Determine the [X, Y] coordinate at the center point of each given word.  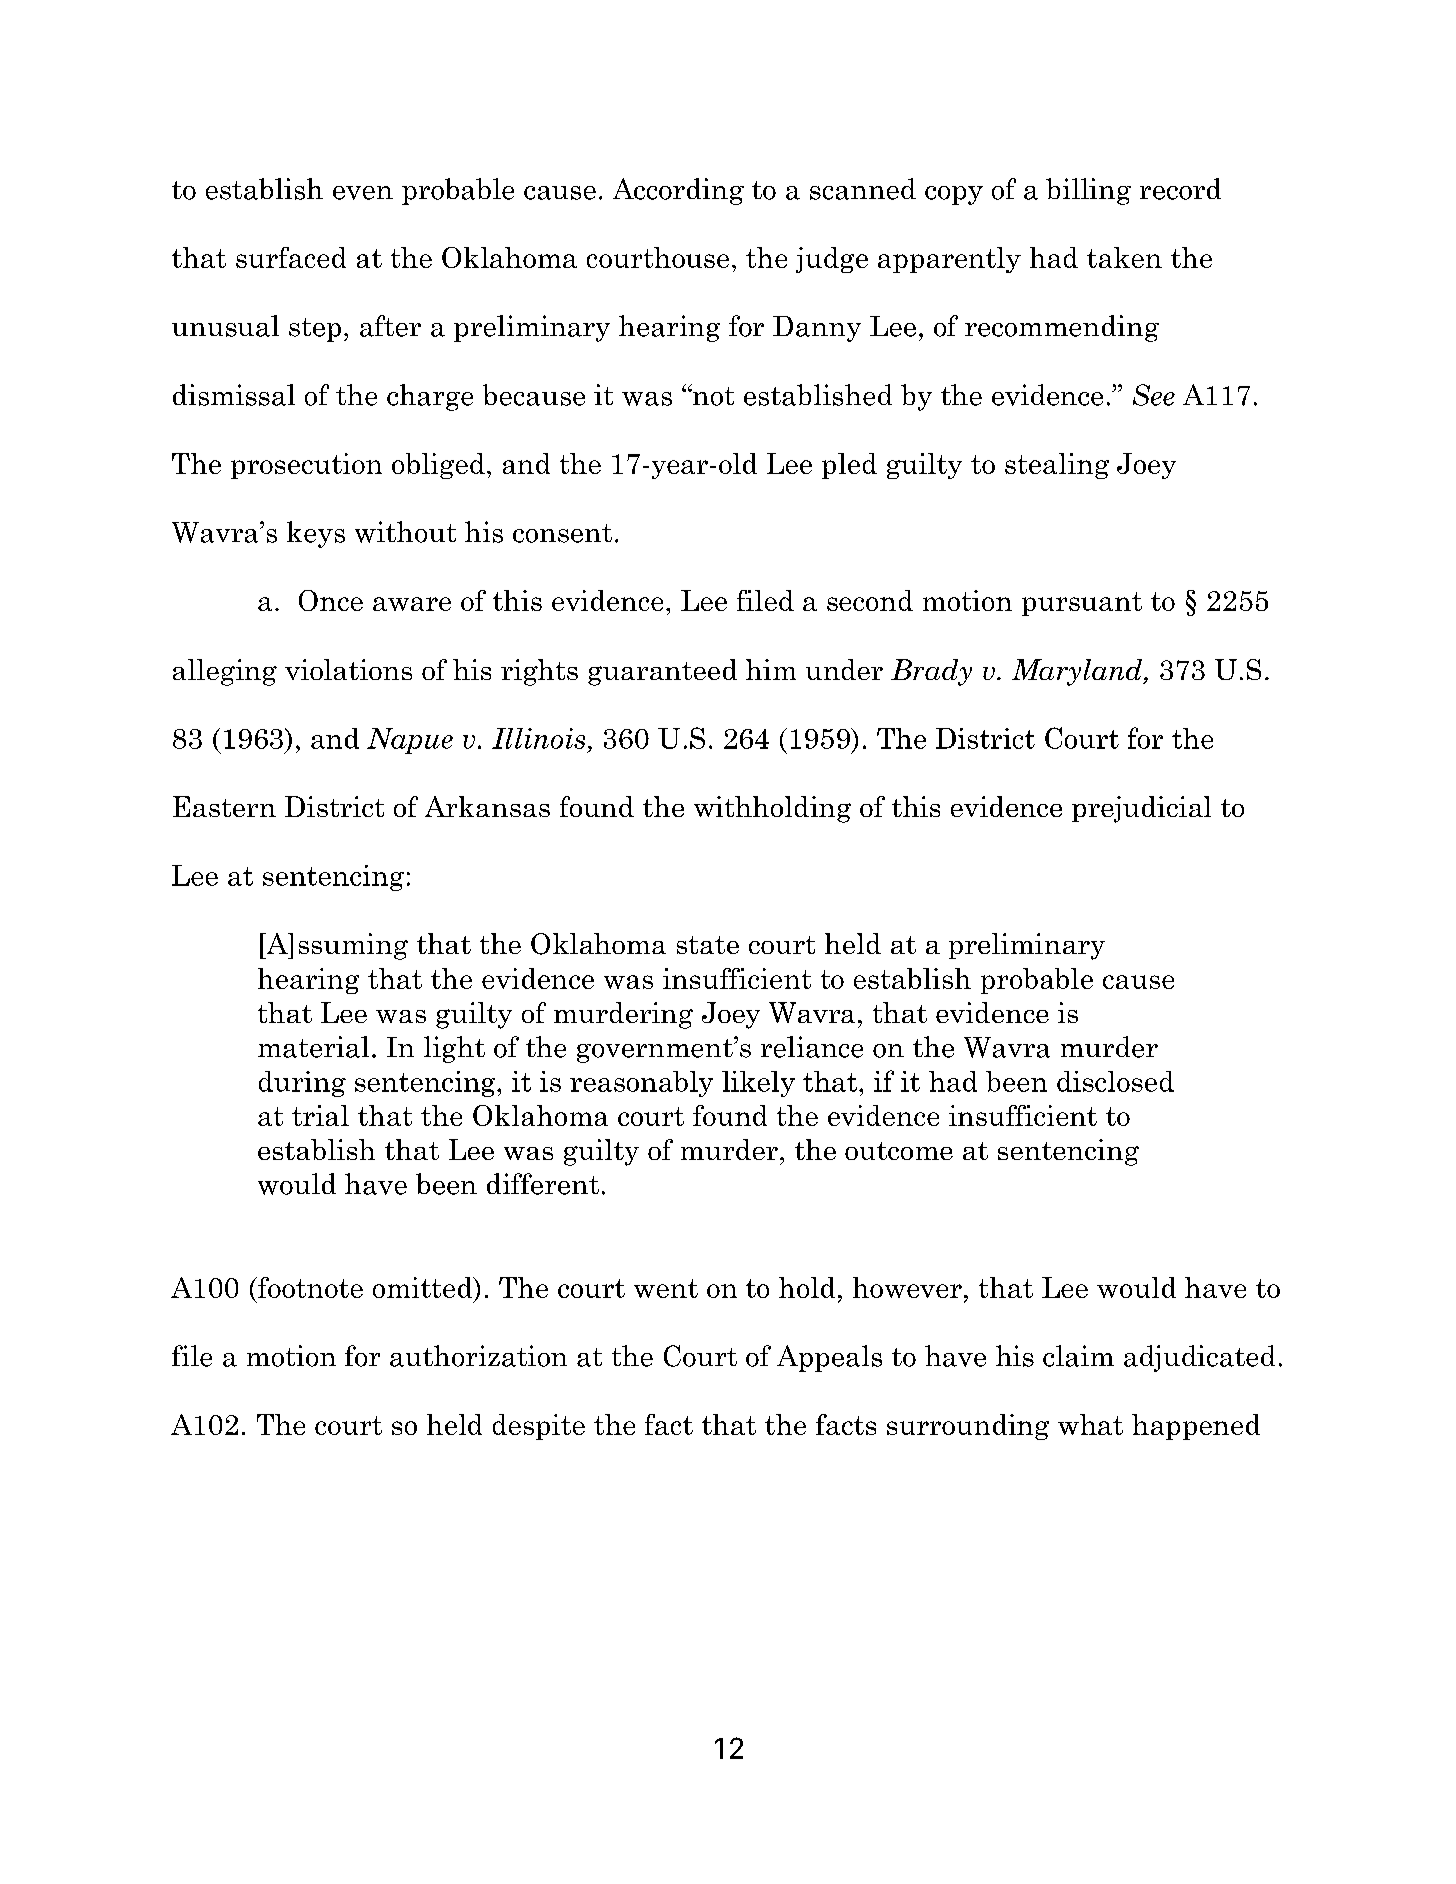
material [313, 1047]
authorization [478, 1356]
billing [1088, 191]
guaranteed [662, 672]
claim [1078, 1356]
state [708, 945]
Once [331, 600]
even [363, 193]
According [678, 191]
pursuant [1082, 604]
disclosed [1115, 1081]
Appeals [829, 1358]
